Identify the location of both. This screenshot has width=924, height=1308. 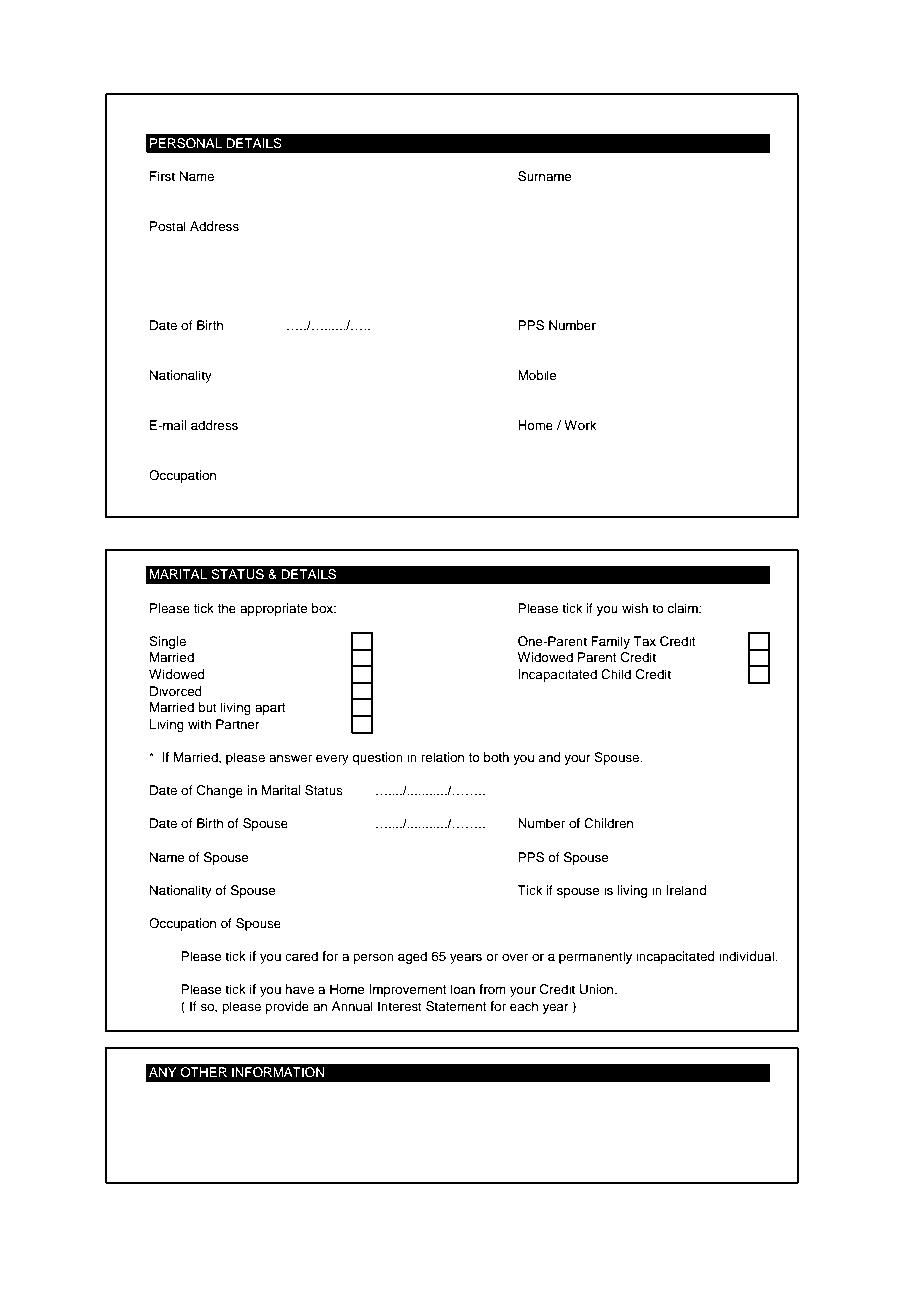
(496, 757).
